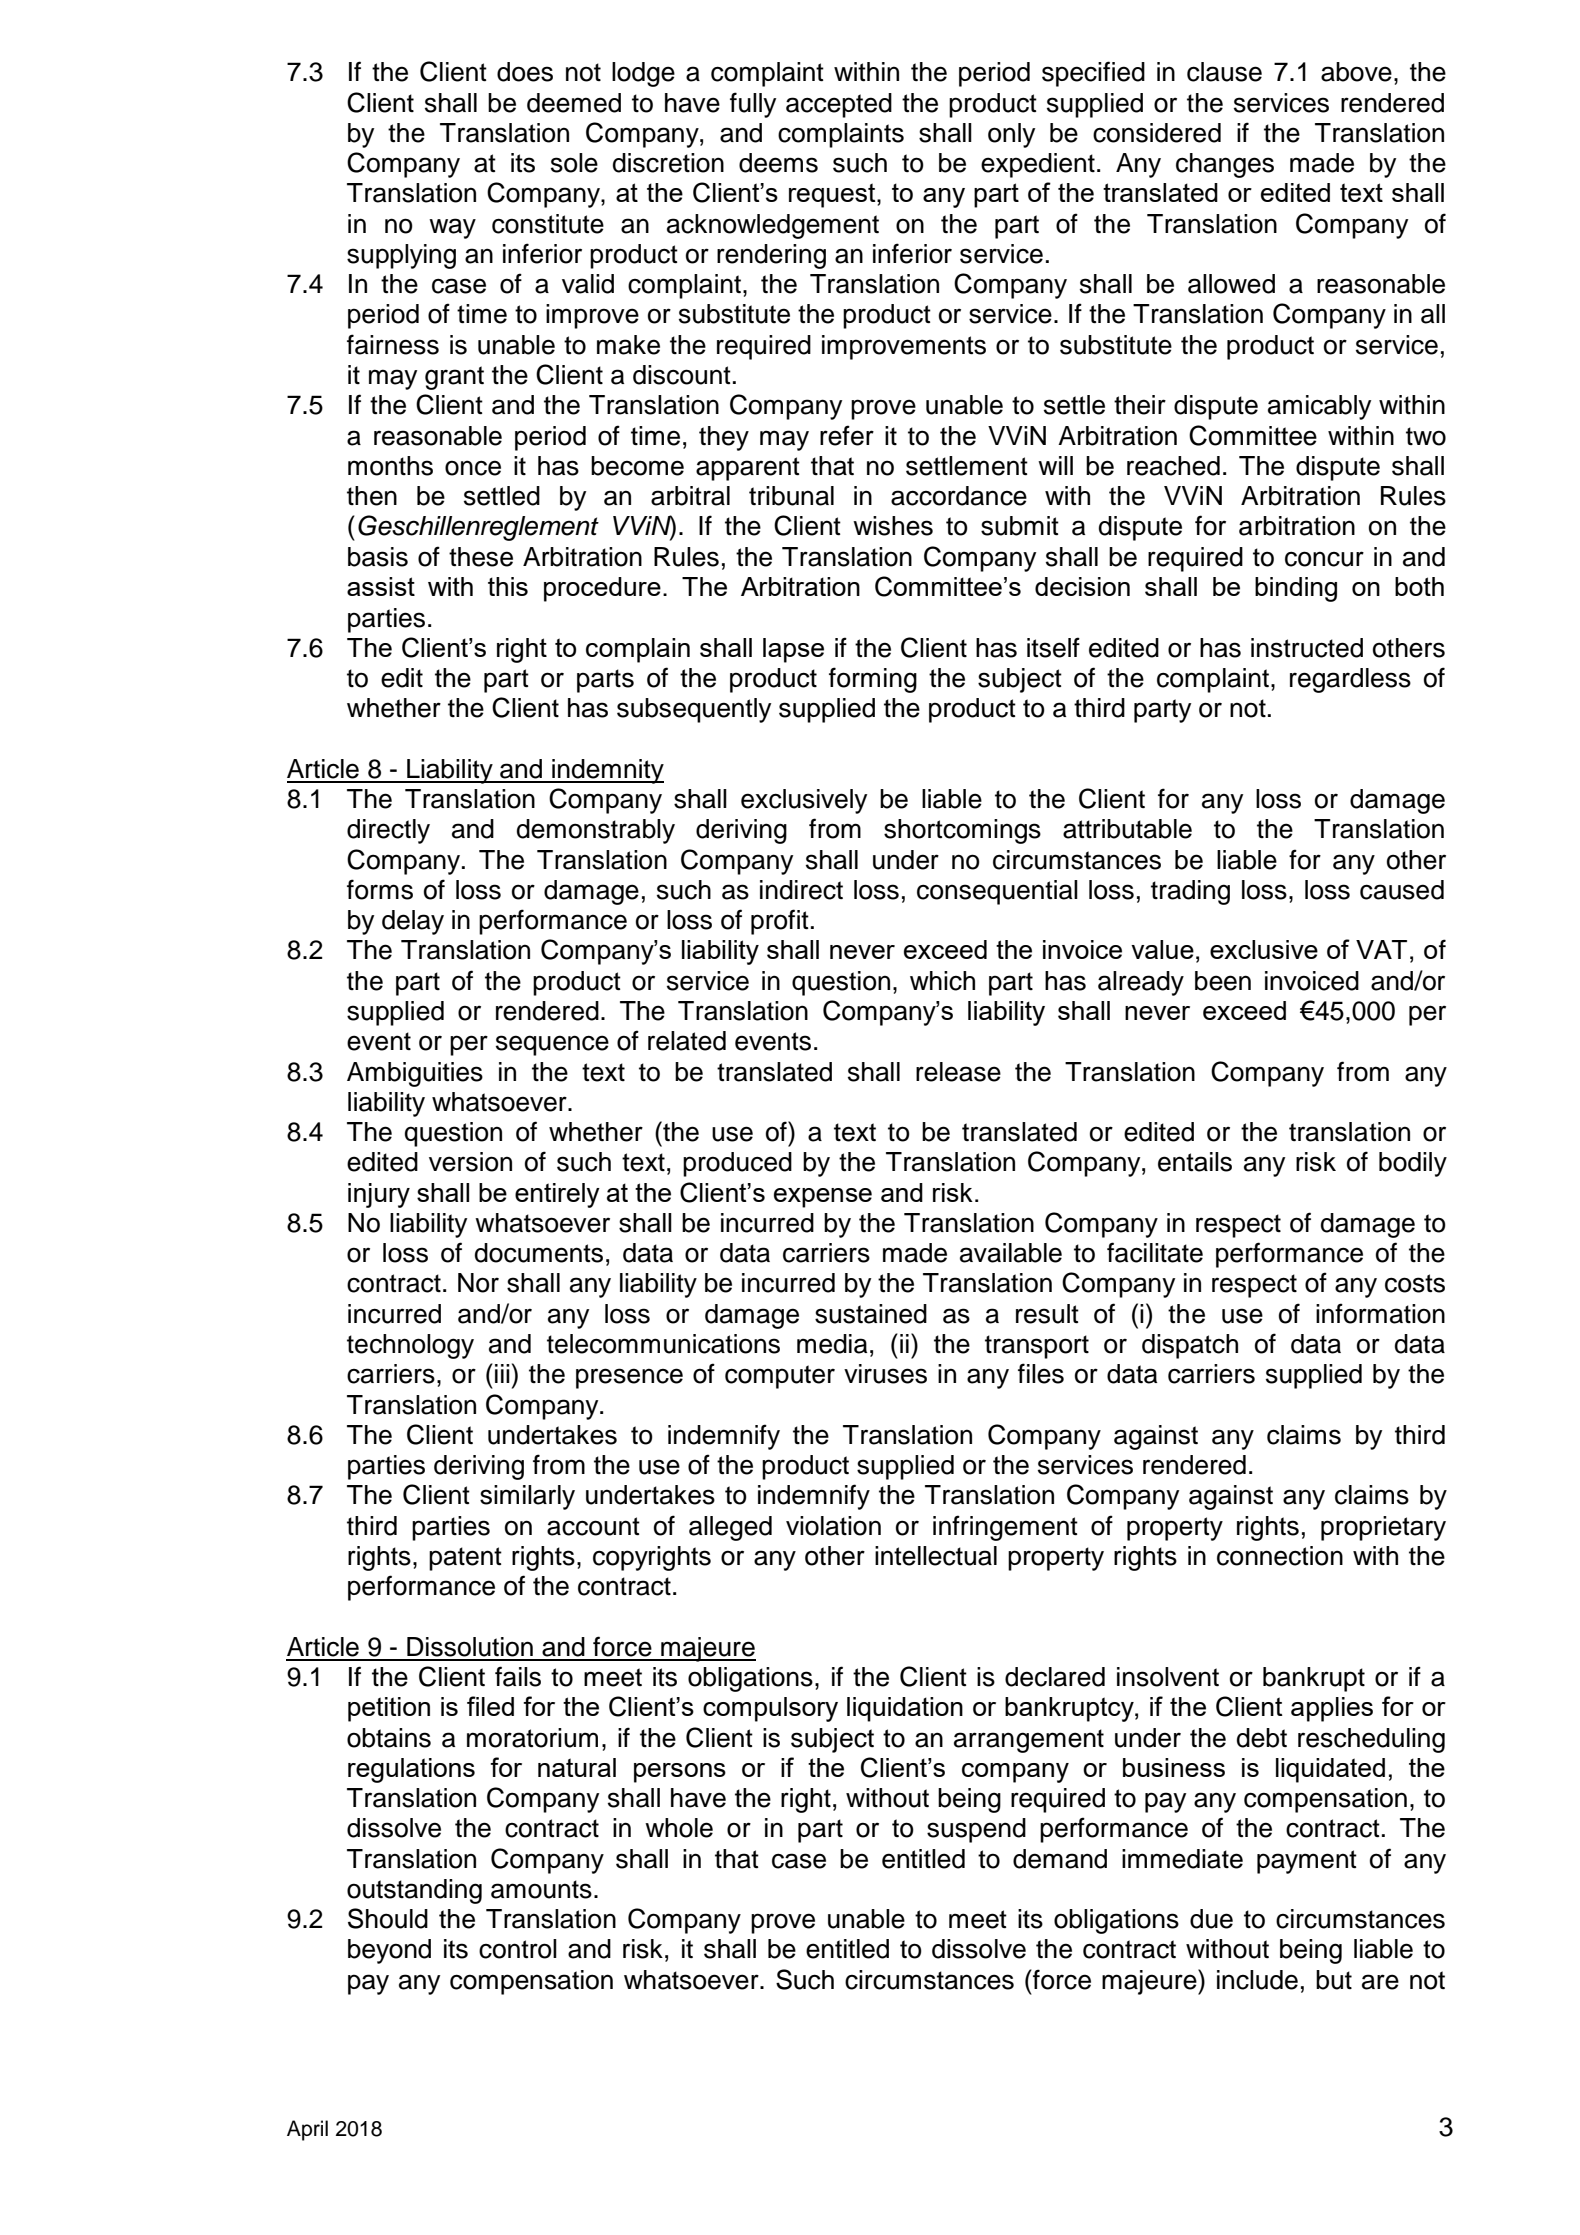 The width and height of the page is (1580, 2235). I want to click on changes, so click(1225, 165).
